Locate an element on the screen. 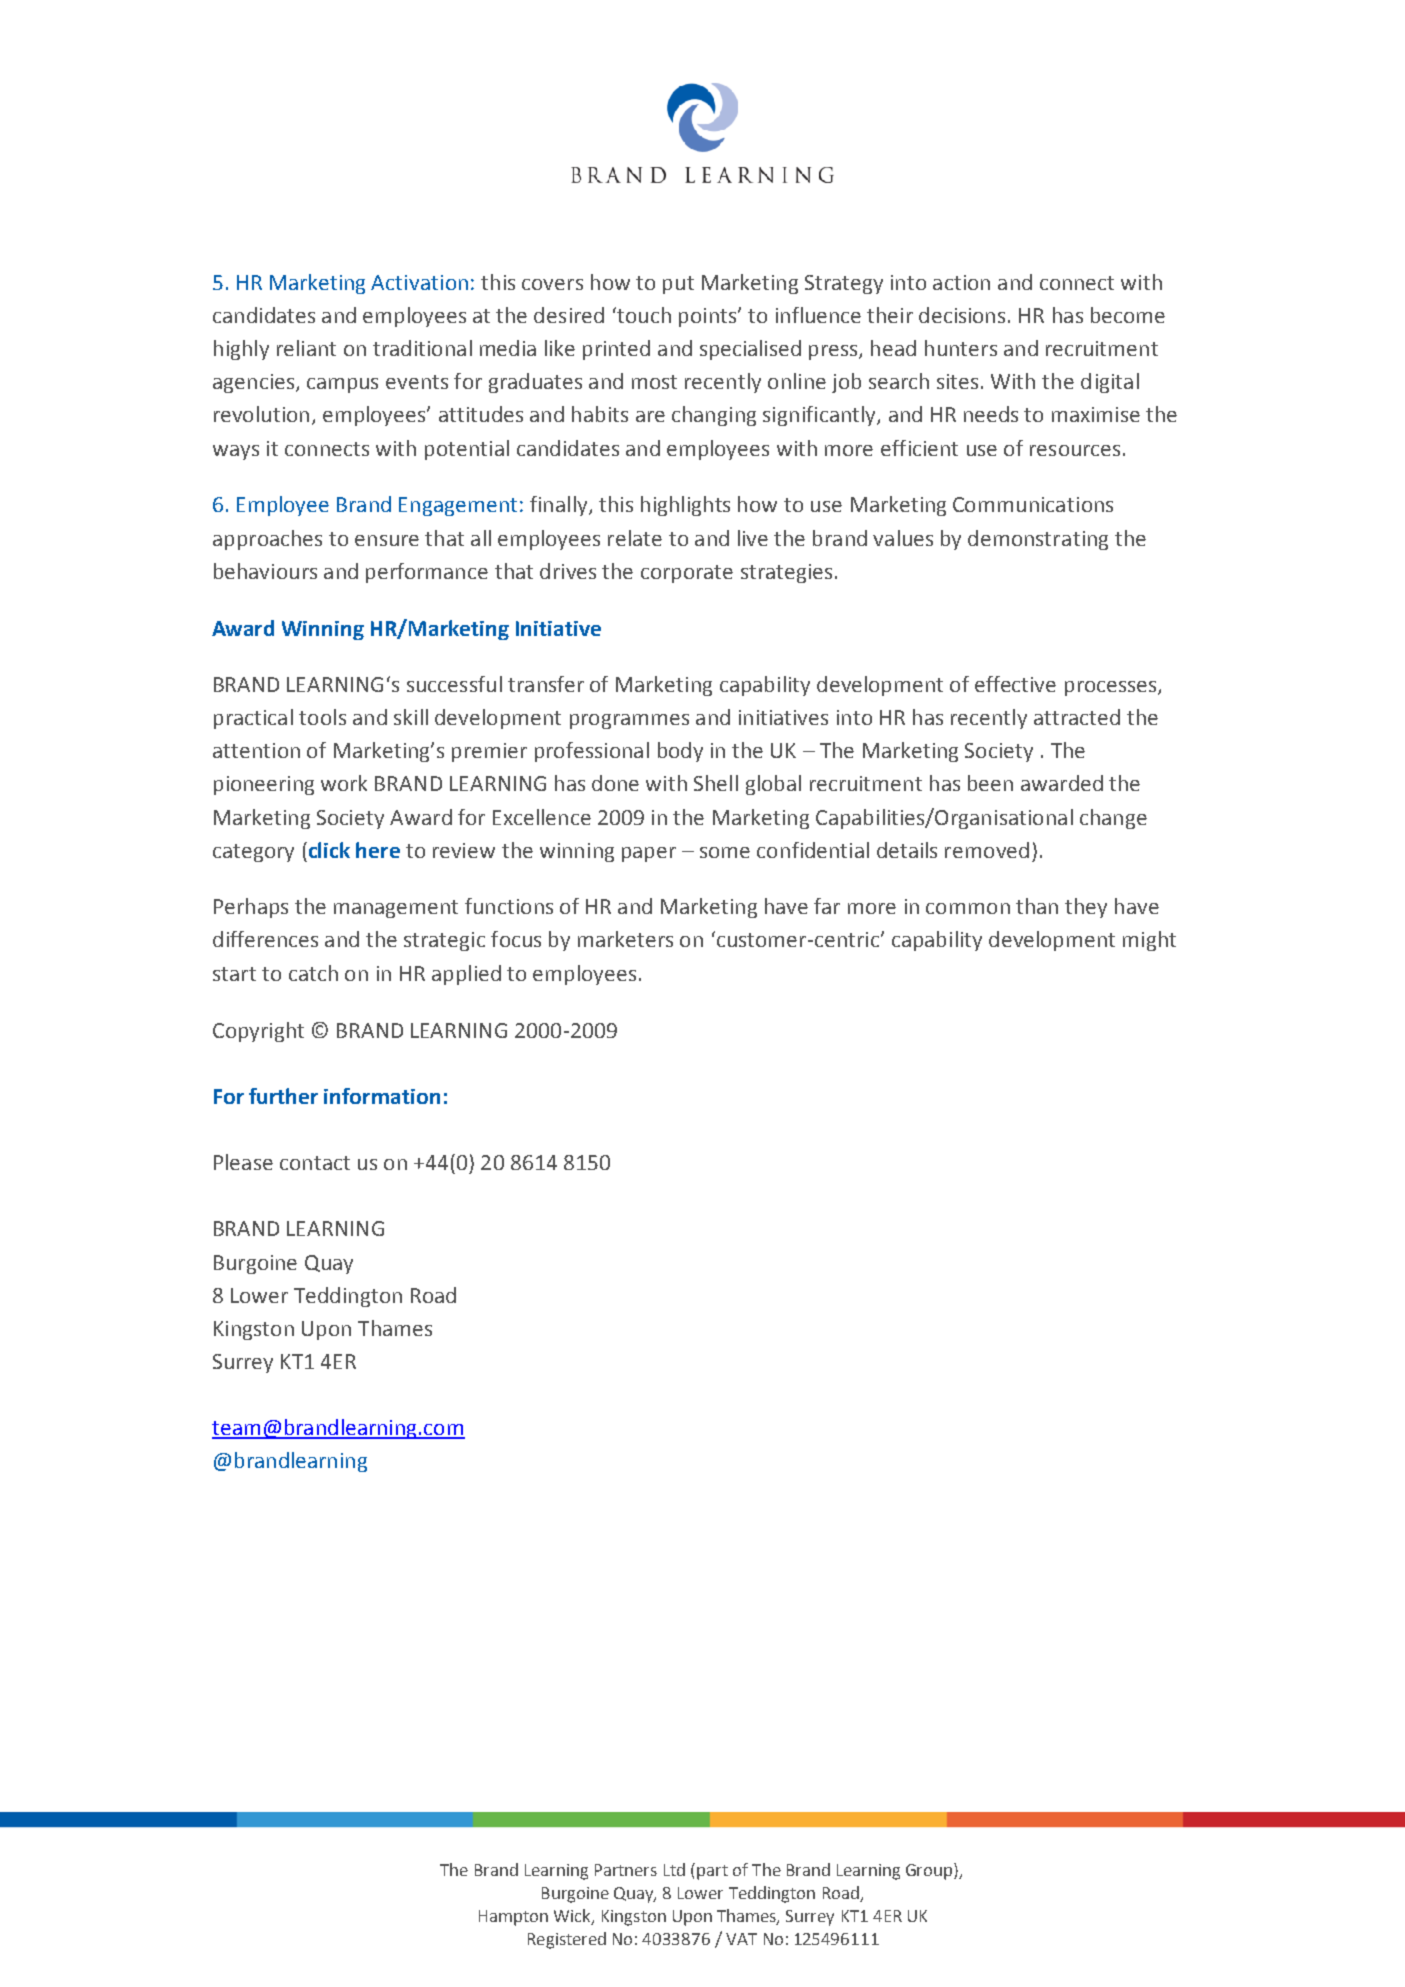 The width and height of the screenshot is (1405, 1987). decisions is located at coordinates (962, 315).
